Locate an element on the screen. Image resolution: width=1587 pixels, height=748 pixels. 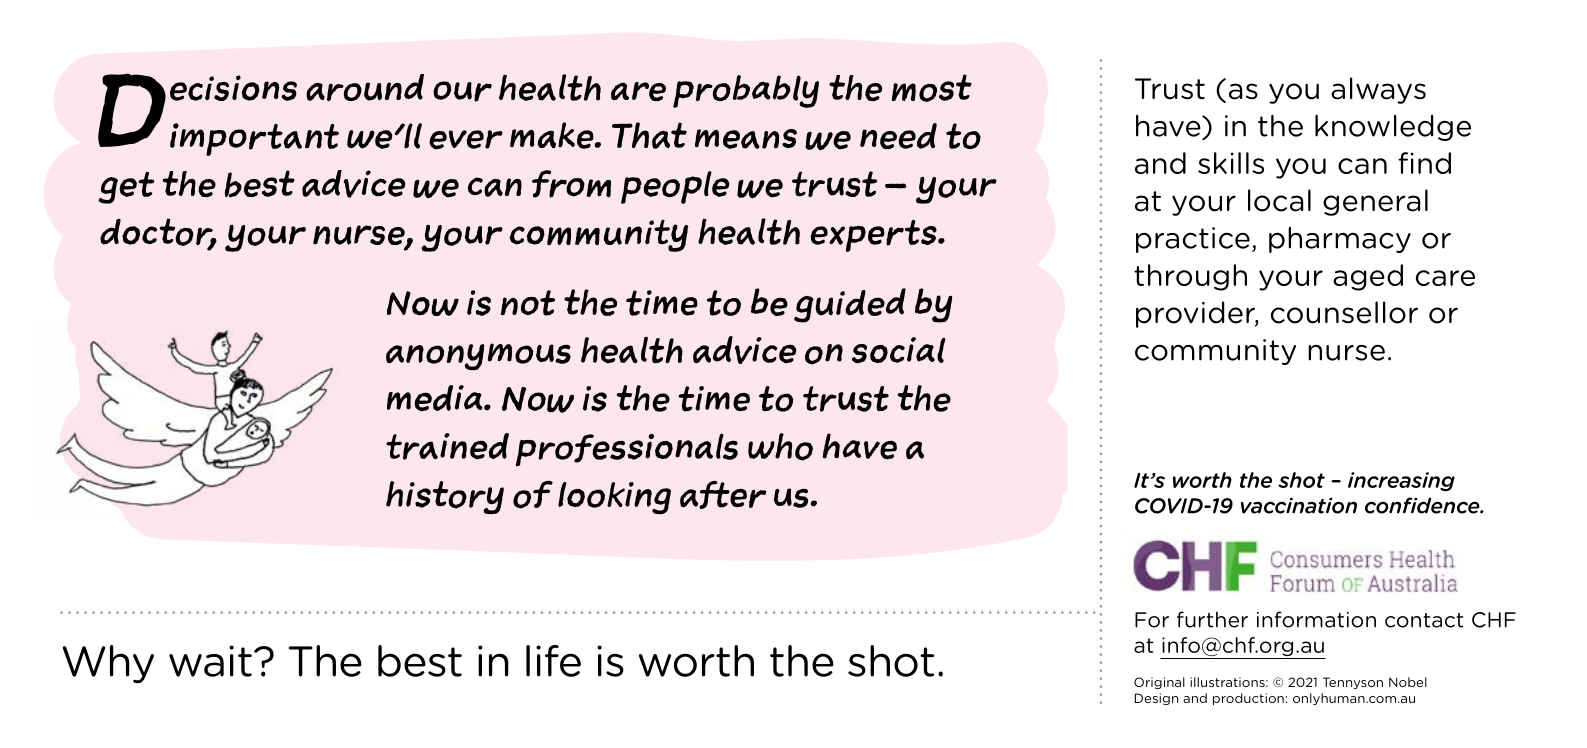
always is located at coordinates (1378, 90).
